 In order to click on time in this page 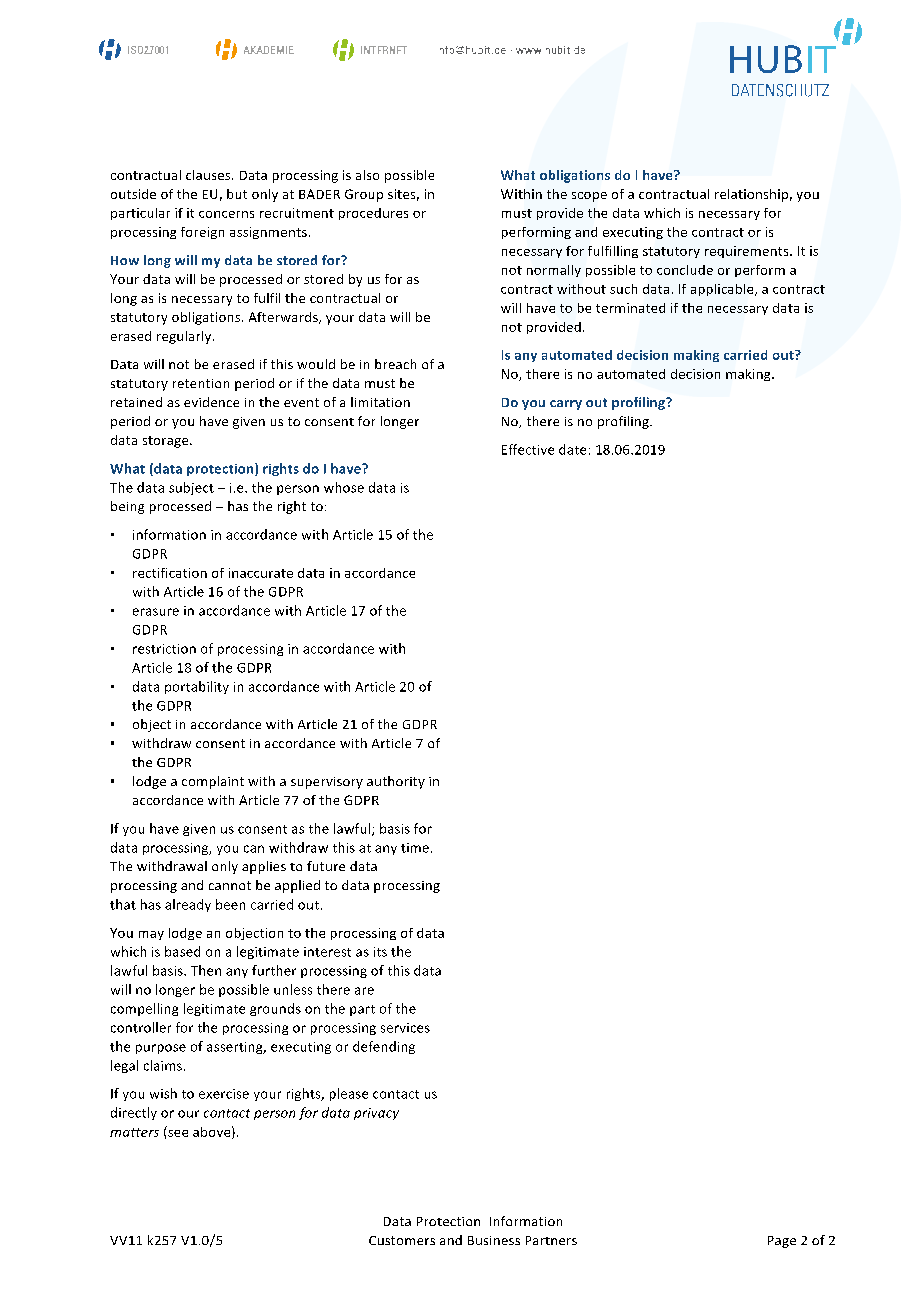, I will do `click(416, 848)`.
